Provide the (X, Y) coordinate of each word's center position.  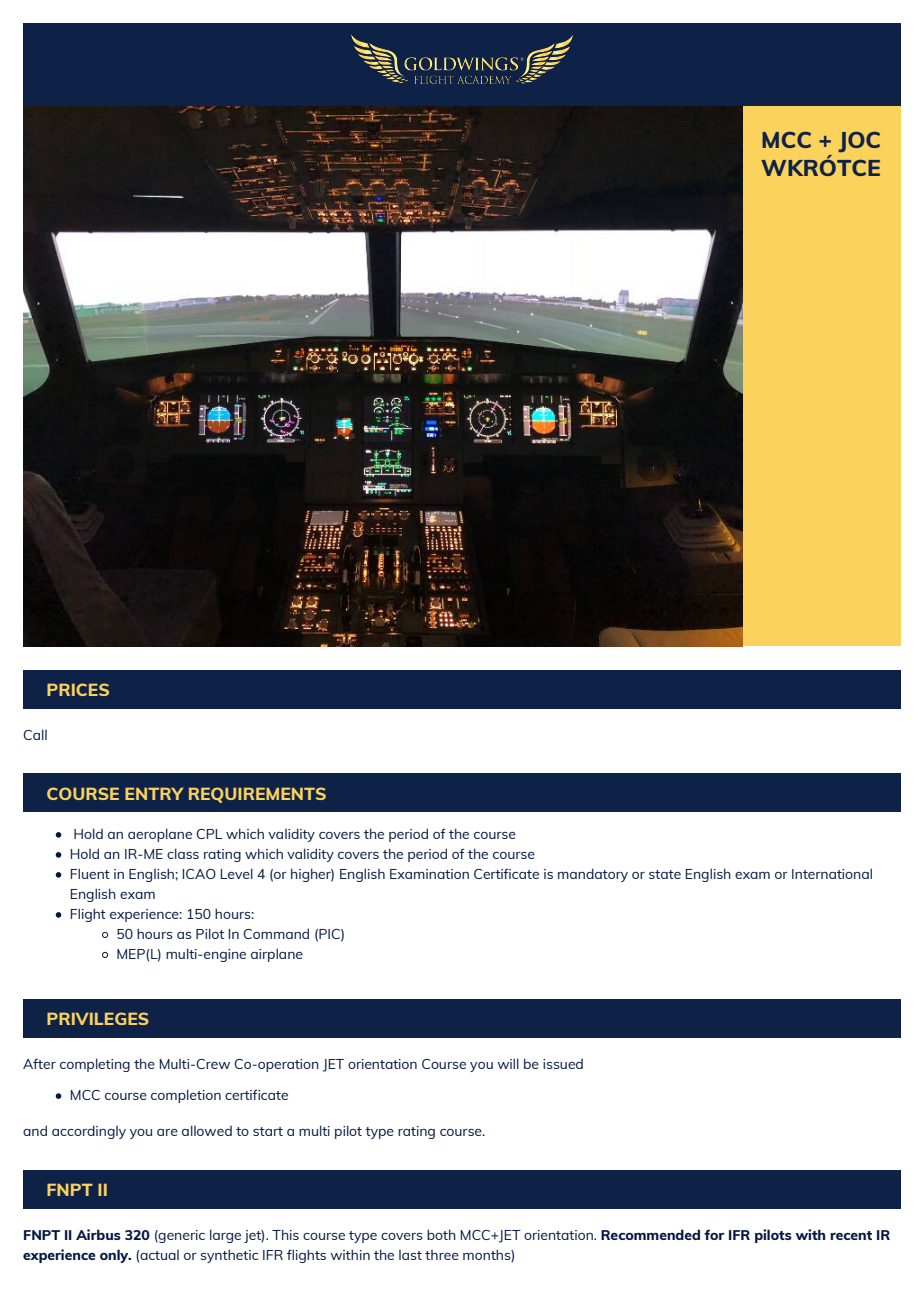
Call (35, 734)
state (665, 874)
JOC (859, 142)
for (714, 1234)
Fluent (90, 873)
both (441, 1234)
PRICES (78, 689)
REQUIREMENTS (257, 795)
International (832, 873)
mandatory (593, 875)
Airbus (98, 1234)
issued (563, 1064)
